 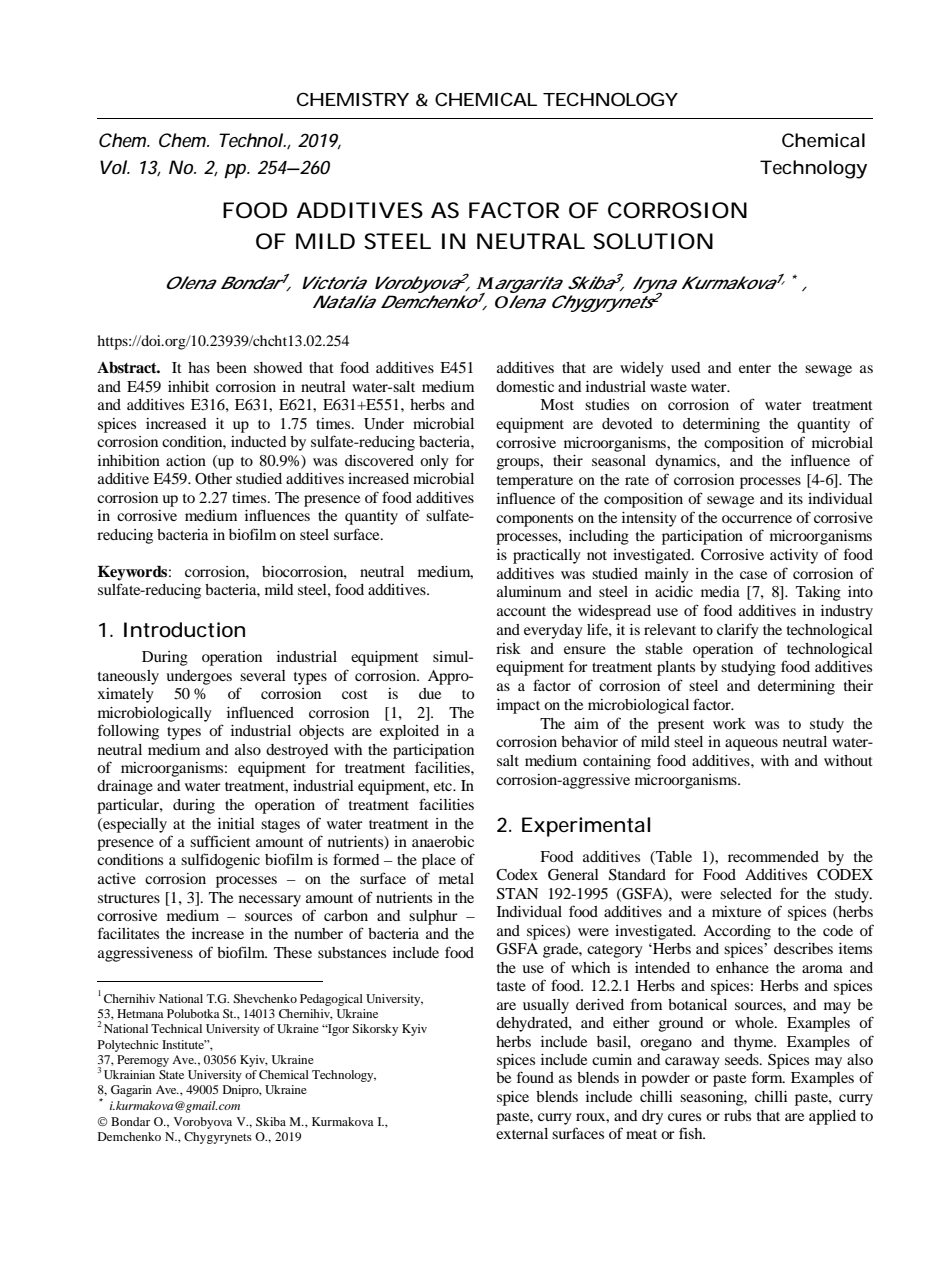 I want to click on enter, so click(x=755, y=368).
